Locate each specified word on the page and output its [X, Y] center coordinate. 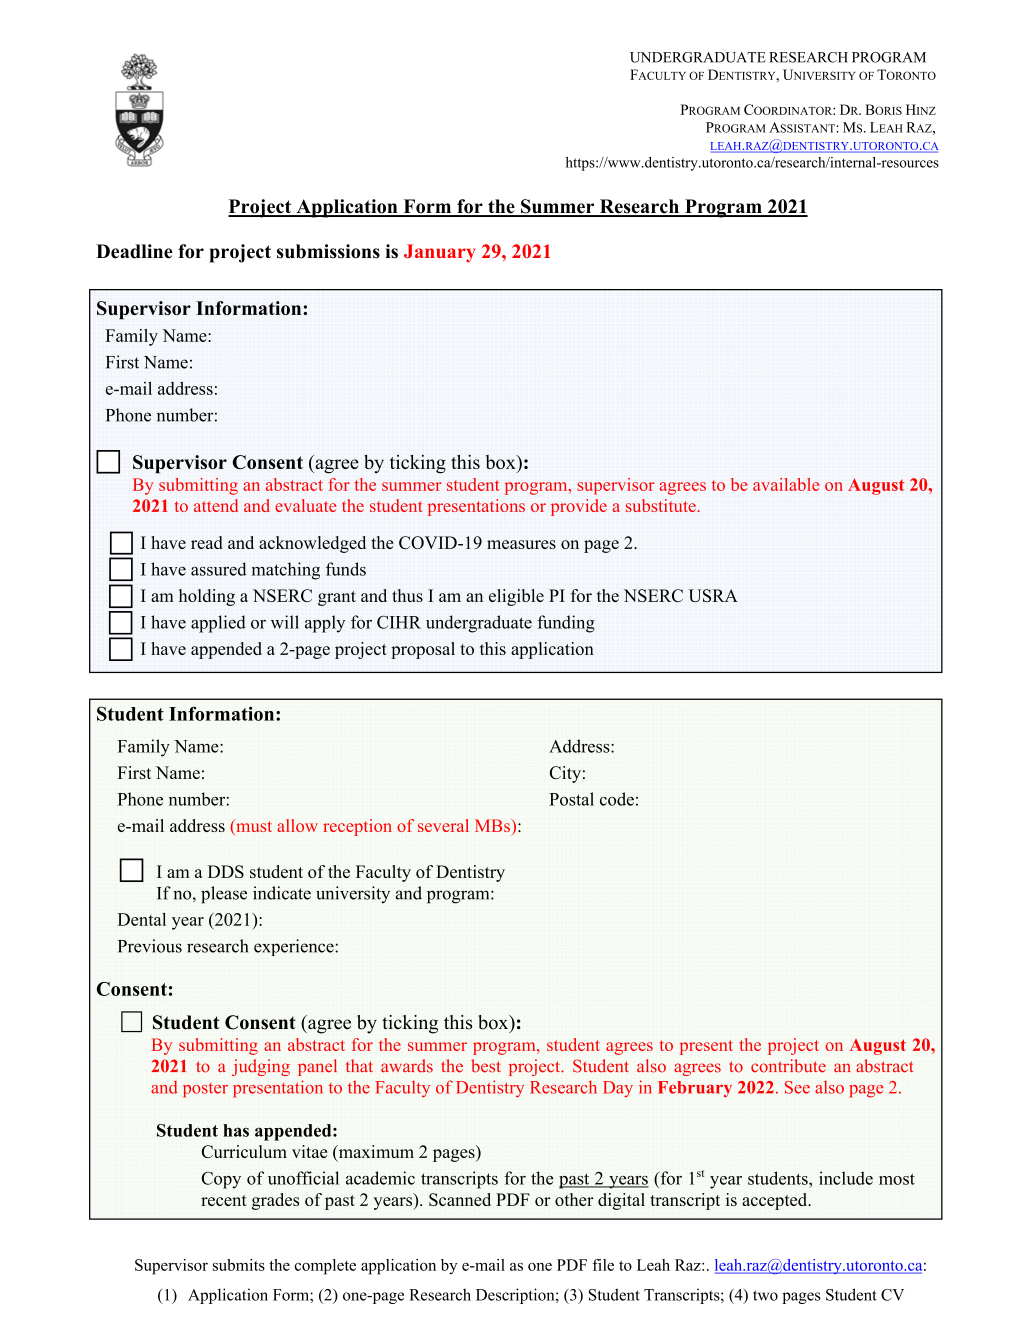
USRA [713, 595]
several [443, 825]
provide [579, 507]
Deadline [134, 251]
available [786, 484]
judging [261, 1067]
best [486, 1066]
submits [239, 1265]
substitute [661, 505]
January [439, 253]
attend [216, 505]
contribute [788, 1066]
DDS [226, 871]
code [617, 799]
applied [218, 624]
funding [566, 624]
